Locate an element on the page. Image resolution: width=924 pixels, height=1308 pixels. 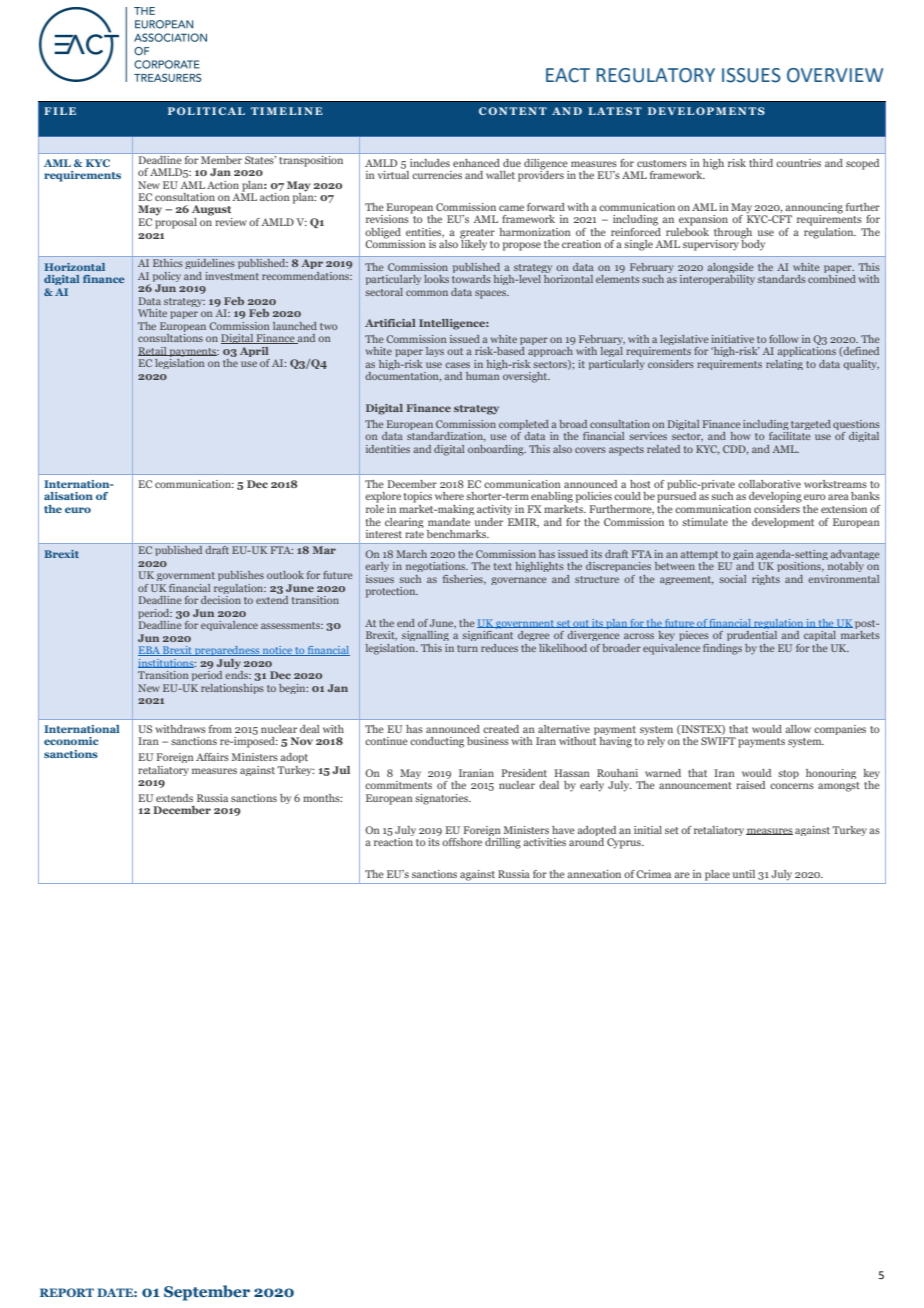
CONTENT is located at coordinates (513, 111).
